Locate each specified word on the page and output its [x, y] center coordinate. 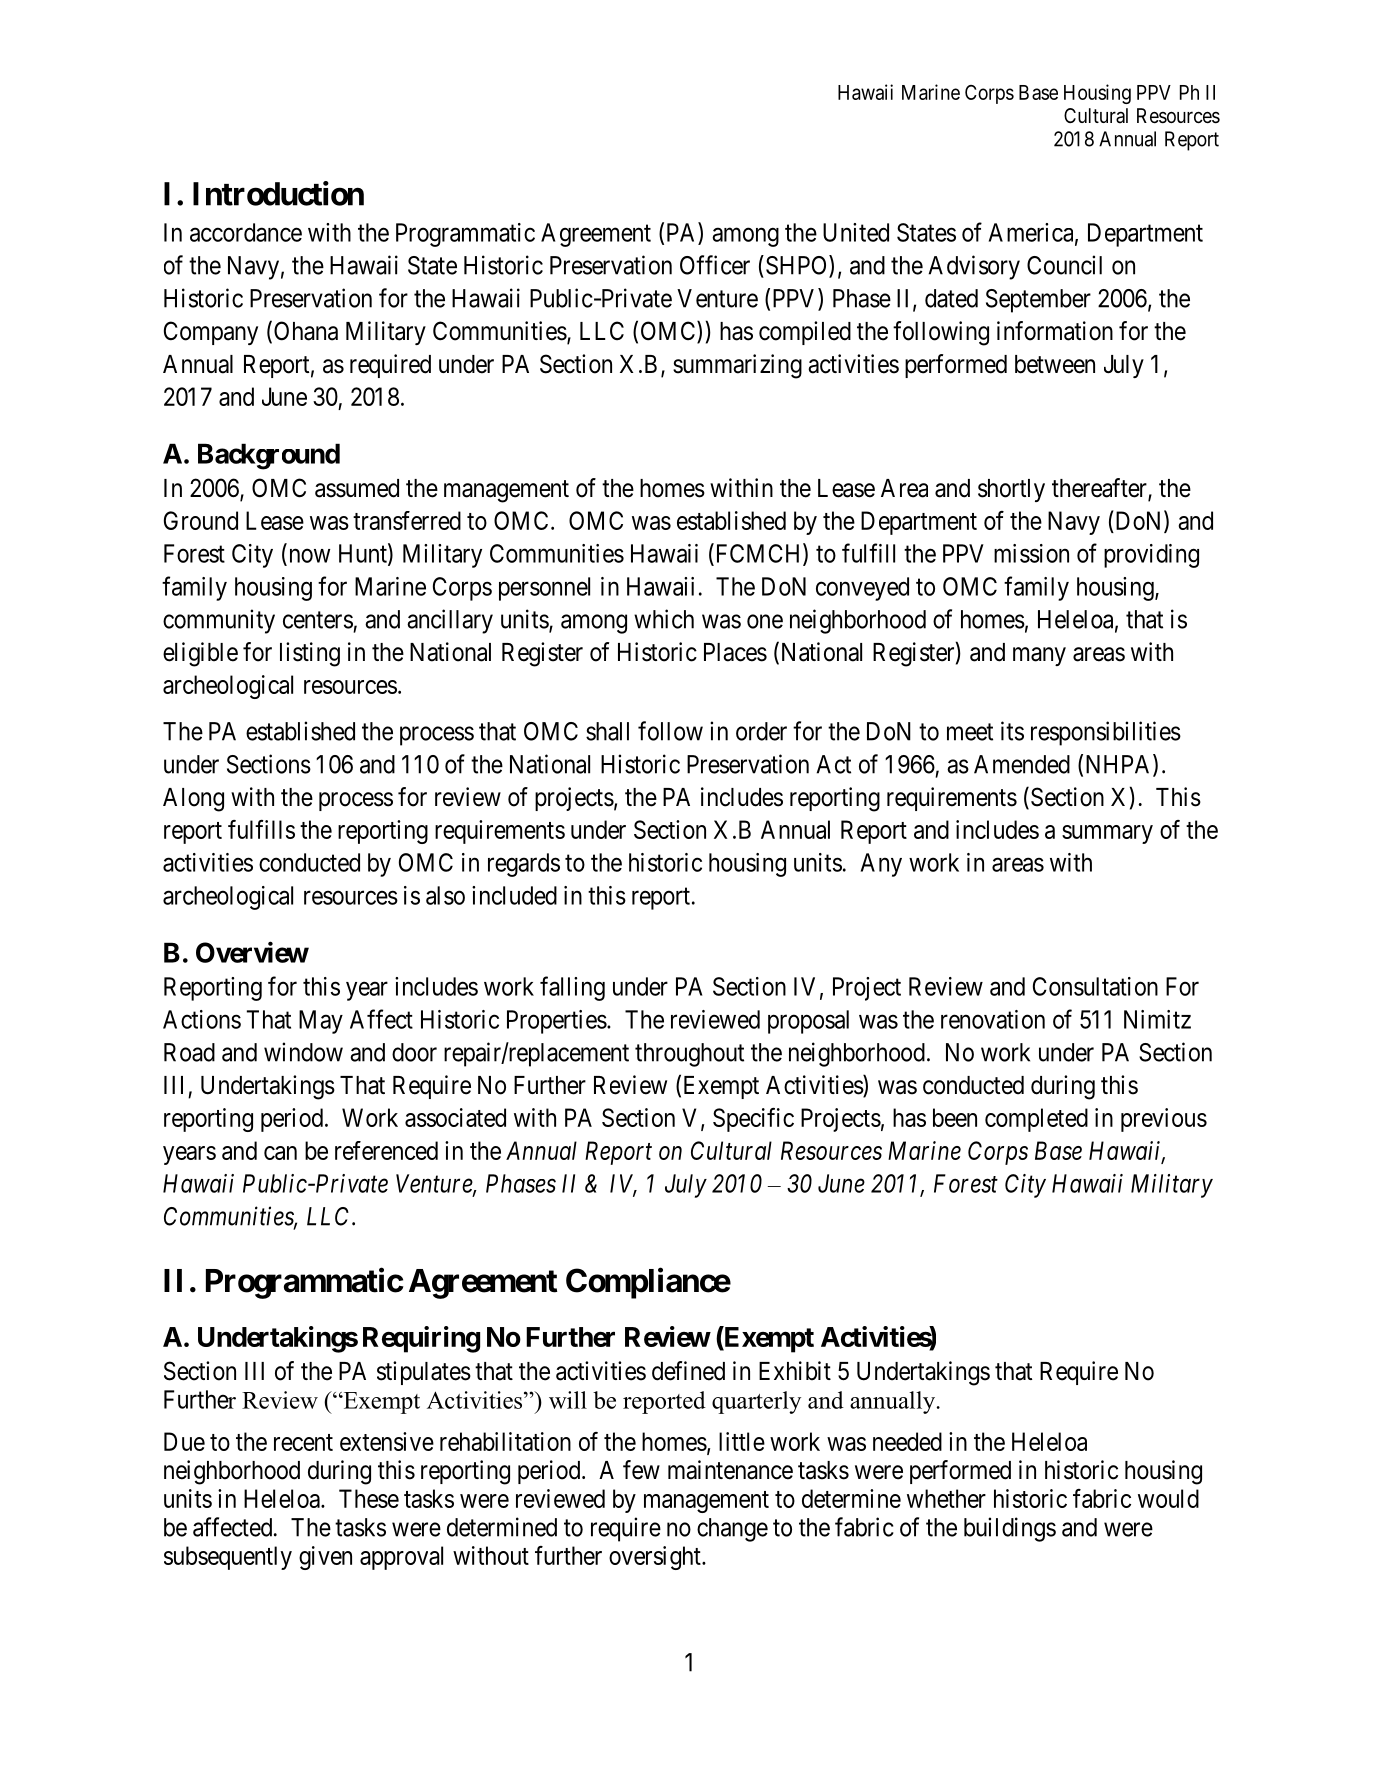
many [1039, 656]
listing [310, 654]
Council [1064, 265]
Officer [715, 265]
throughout [689, 1055]
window [303, 1052]
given [325, 1558]
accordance [246, 232]
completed [1036, 1120]
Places [735, 652]
